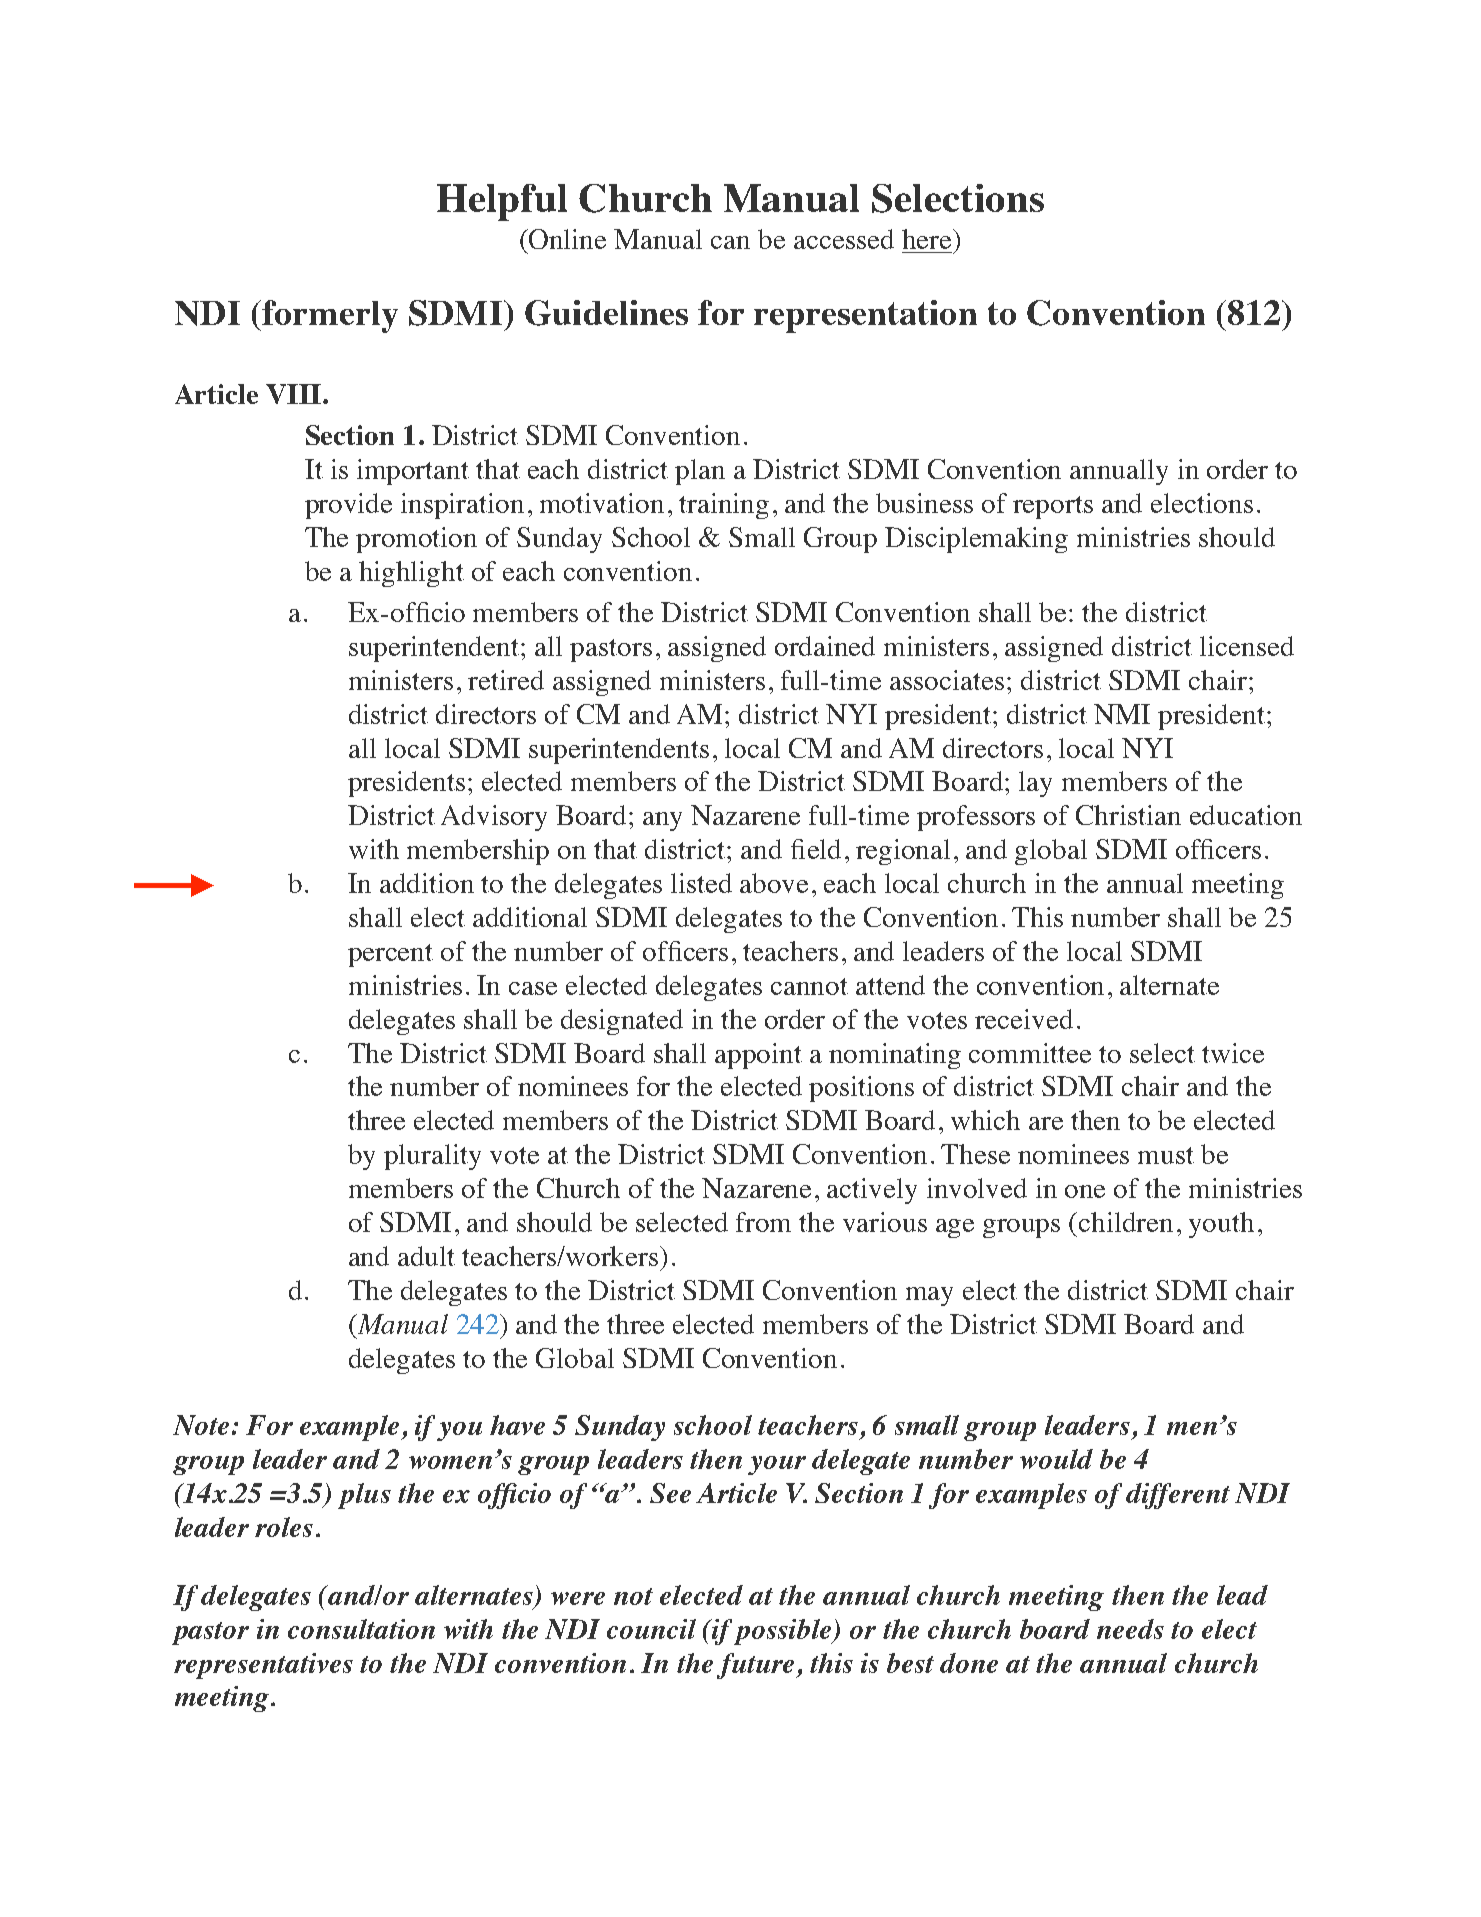 The image size is (1481, 1917). What do you see at coordinates (361, 1629) in the image?
I see `consultation` at bounding box center [361, 1629].
